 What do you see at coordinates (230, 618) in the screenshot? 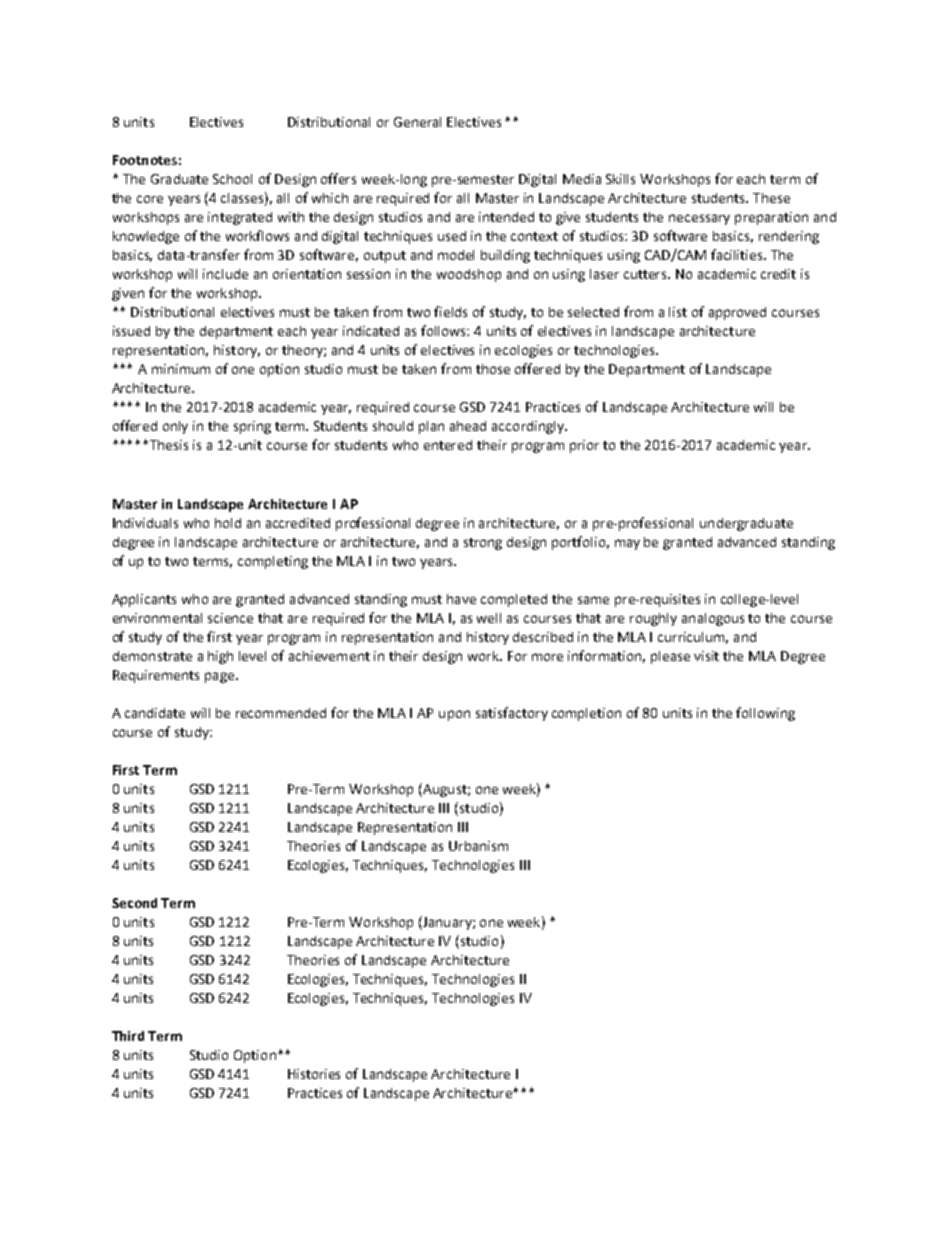
I see `science` at bounding box center [230, 618].
